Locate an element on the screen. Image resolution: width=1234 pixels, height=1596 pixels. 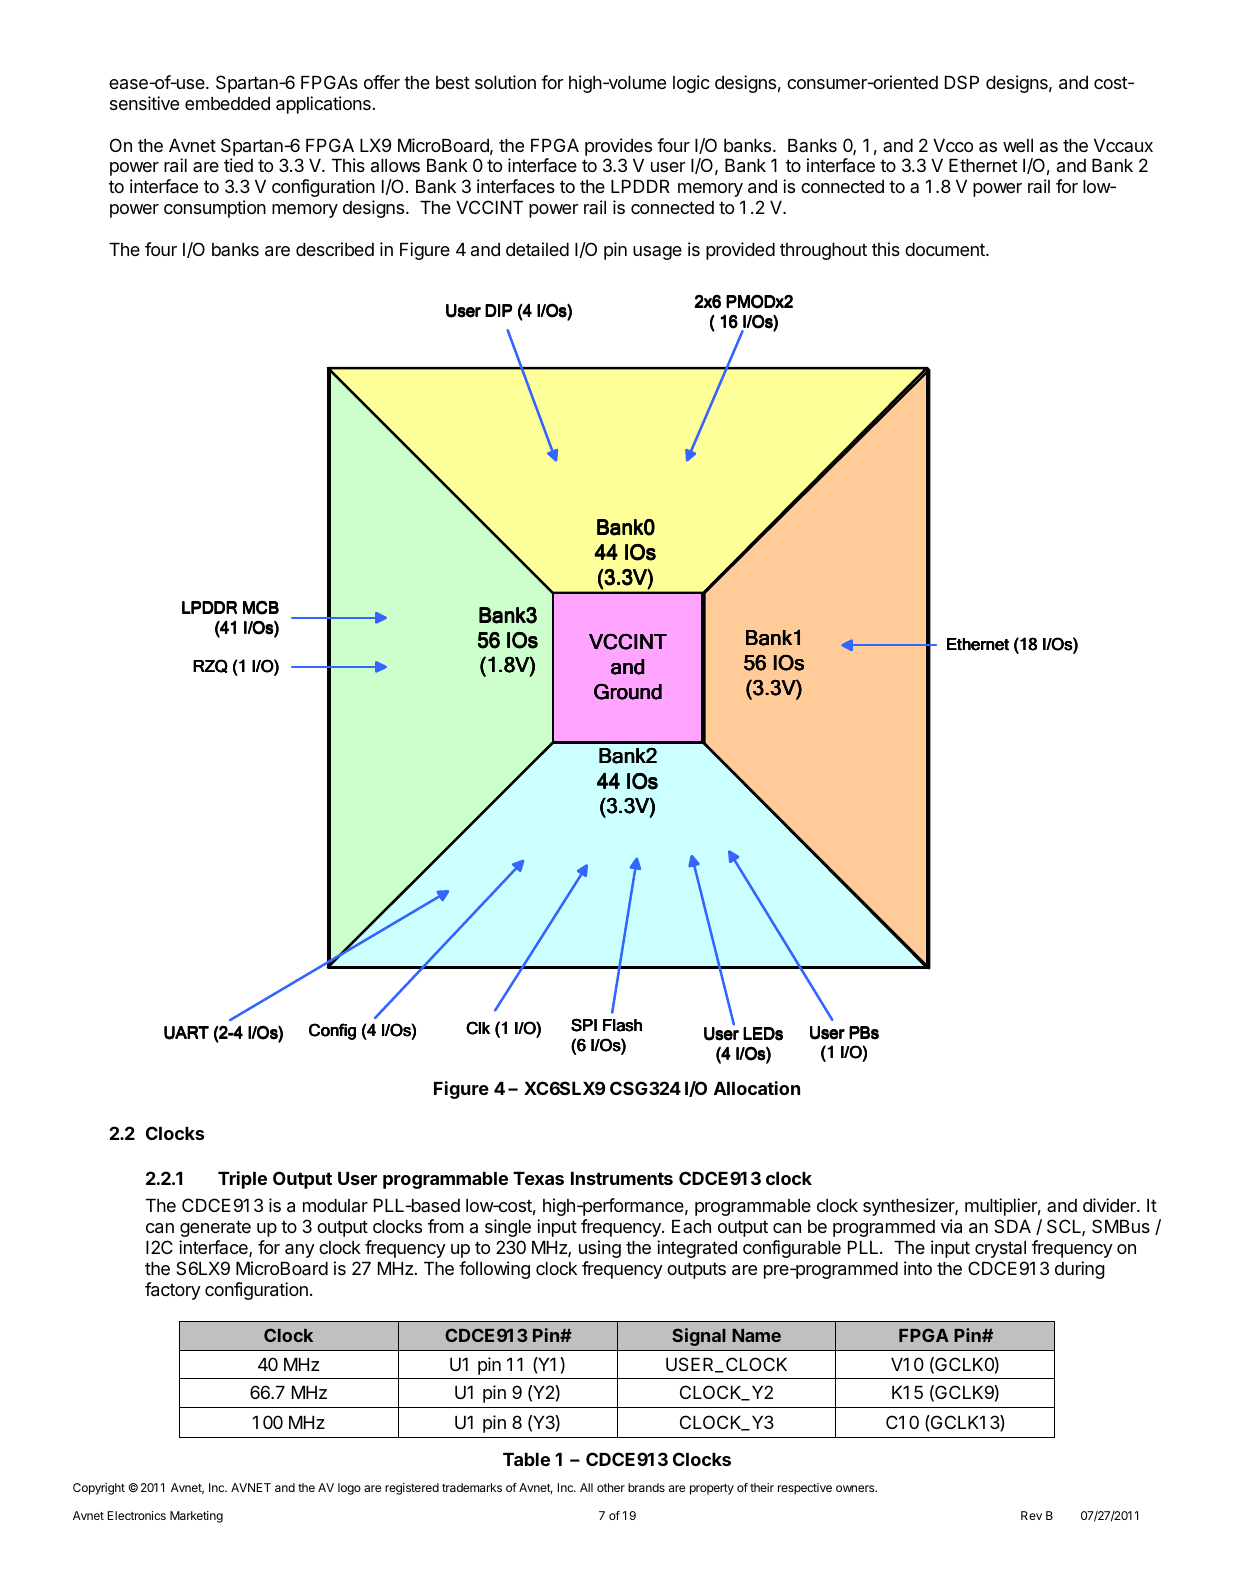
Flash is located at coordinates (622, 1025).
